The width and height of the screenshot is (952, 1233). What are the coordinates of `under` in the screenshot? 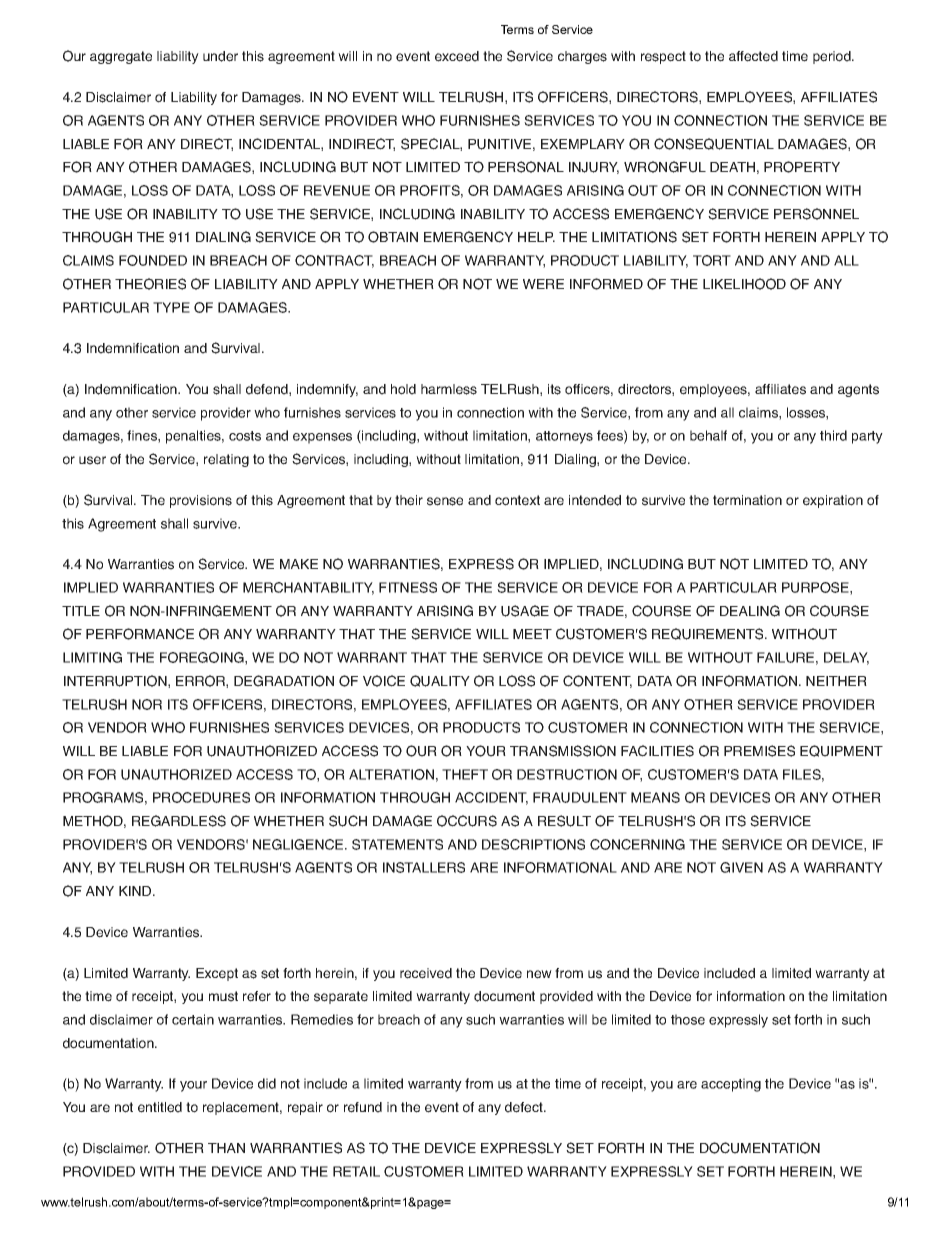 It's located at (220, 56).
